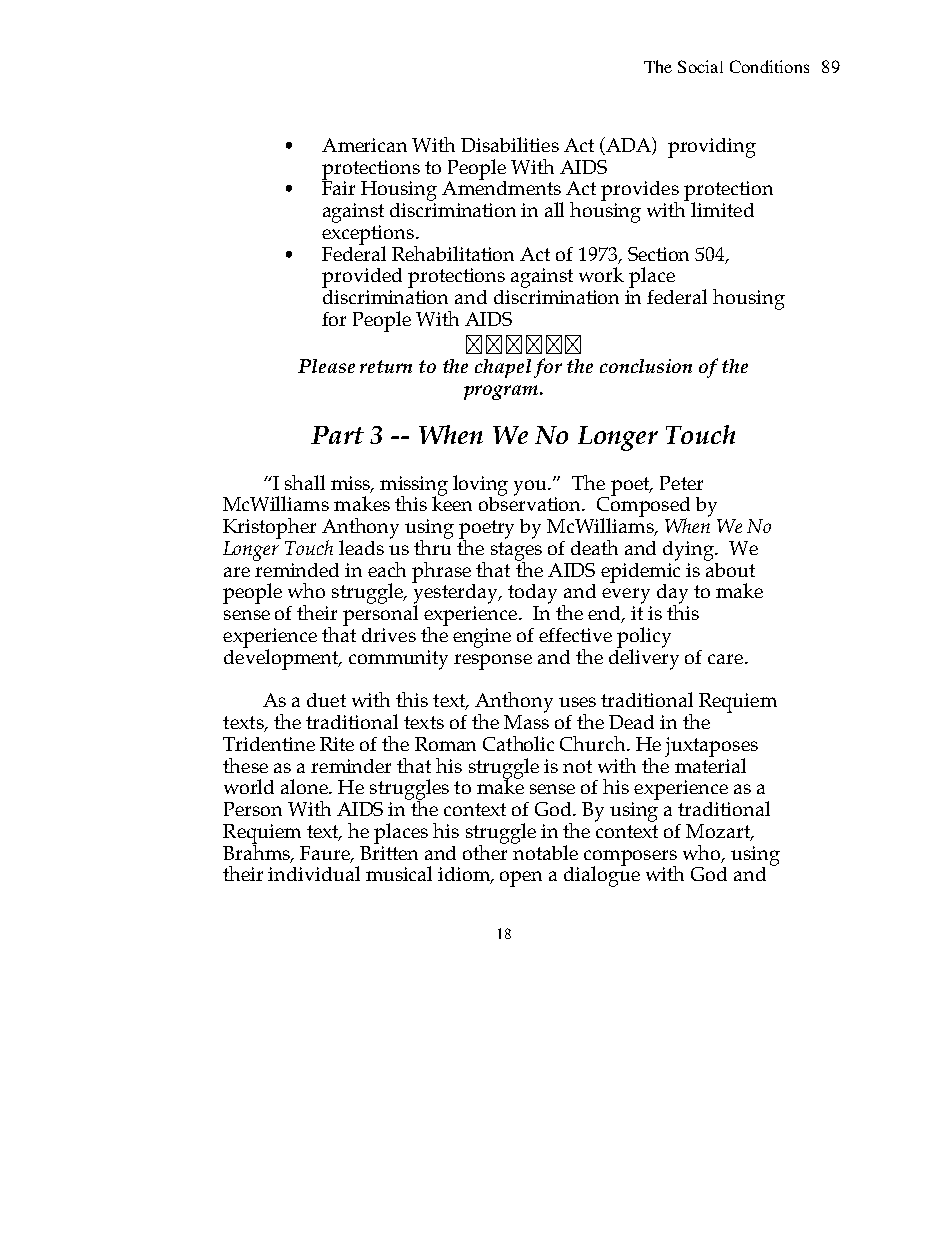 The height and width of the screenshot is (1233, 952). I want to click on Social, so click(700, 66).
